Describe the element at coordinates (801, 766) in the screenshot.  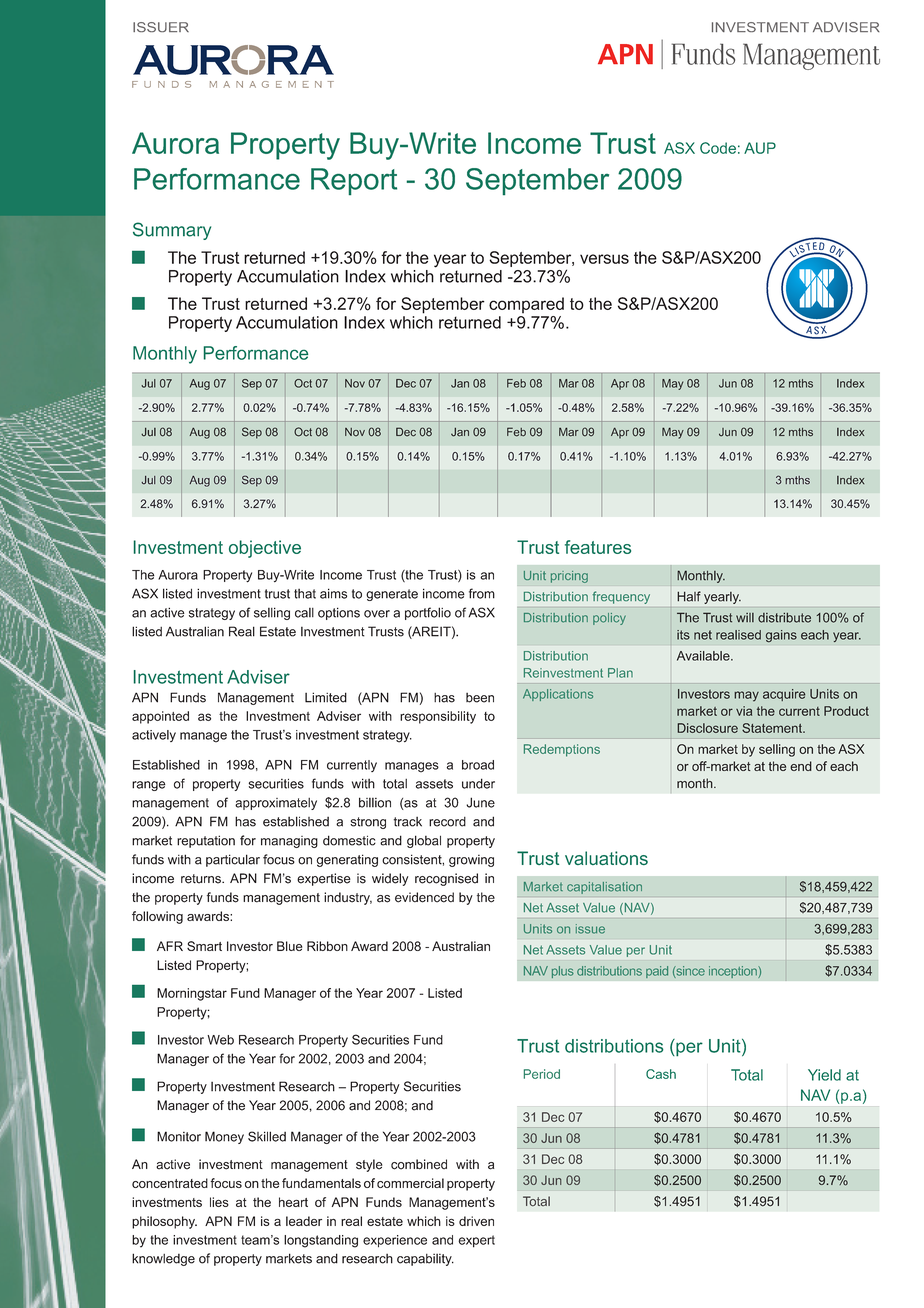
I see `end` at that location.
